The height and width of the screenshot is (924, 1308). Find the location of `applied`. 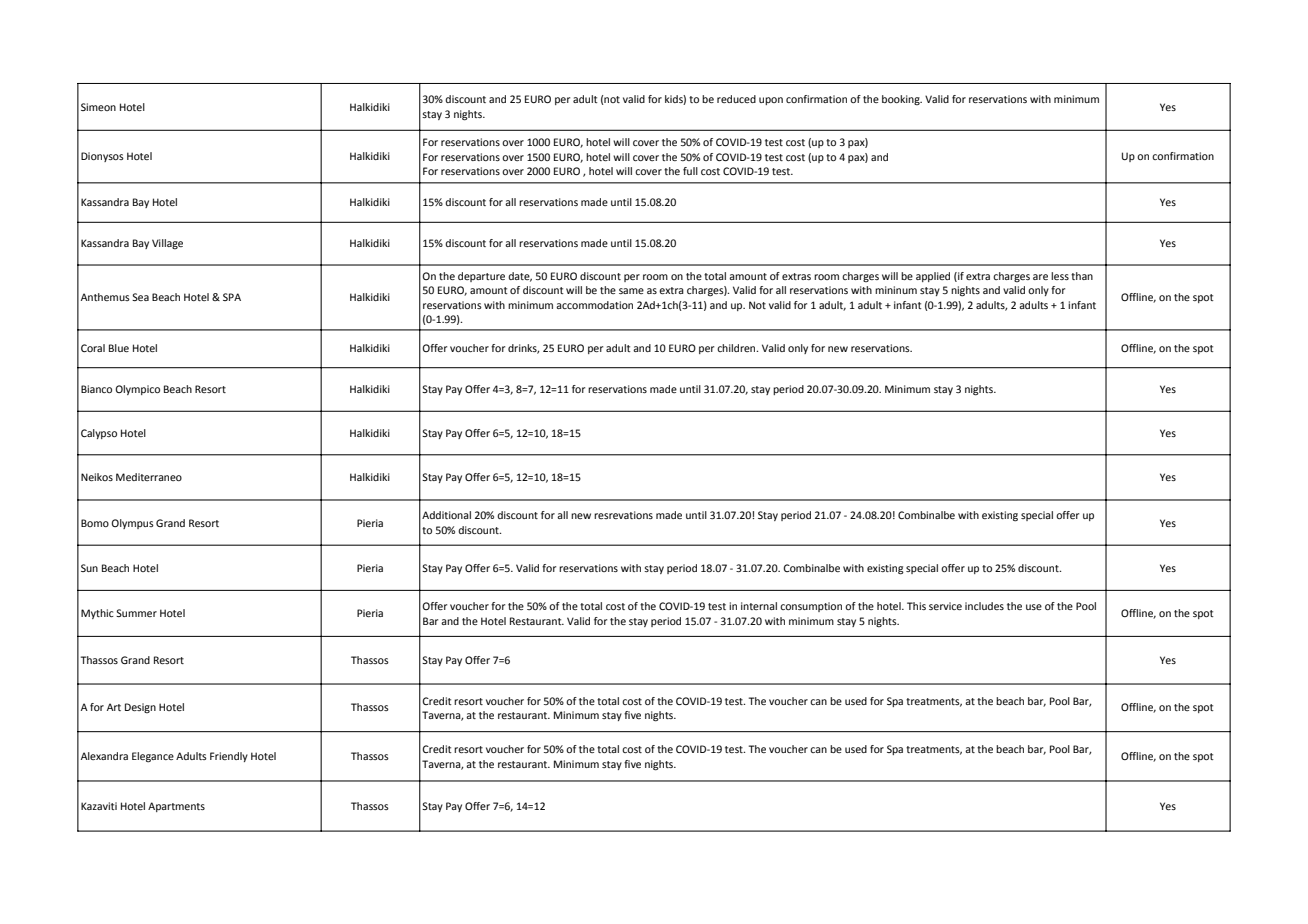

applied is located at coordinates (933, 277).
